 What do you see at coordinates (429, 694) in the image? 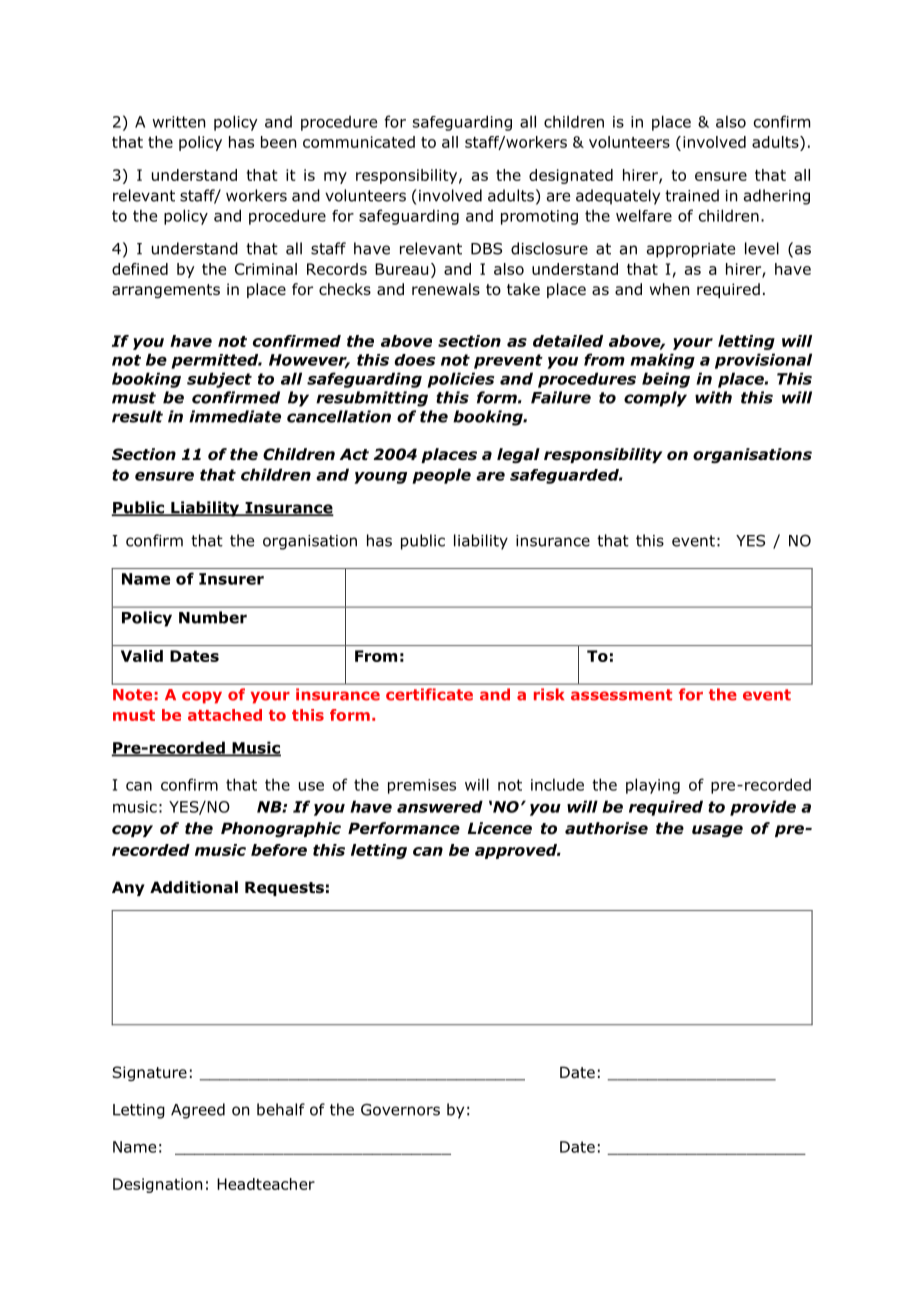
I see `certificate` at bounding box center [429, 694].
